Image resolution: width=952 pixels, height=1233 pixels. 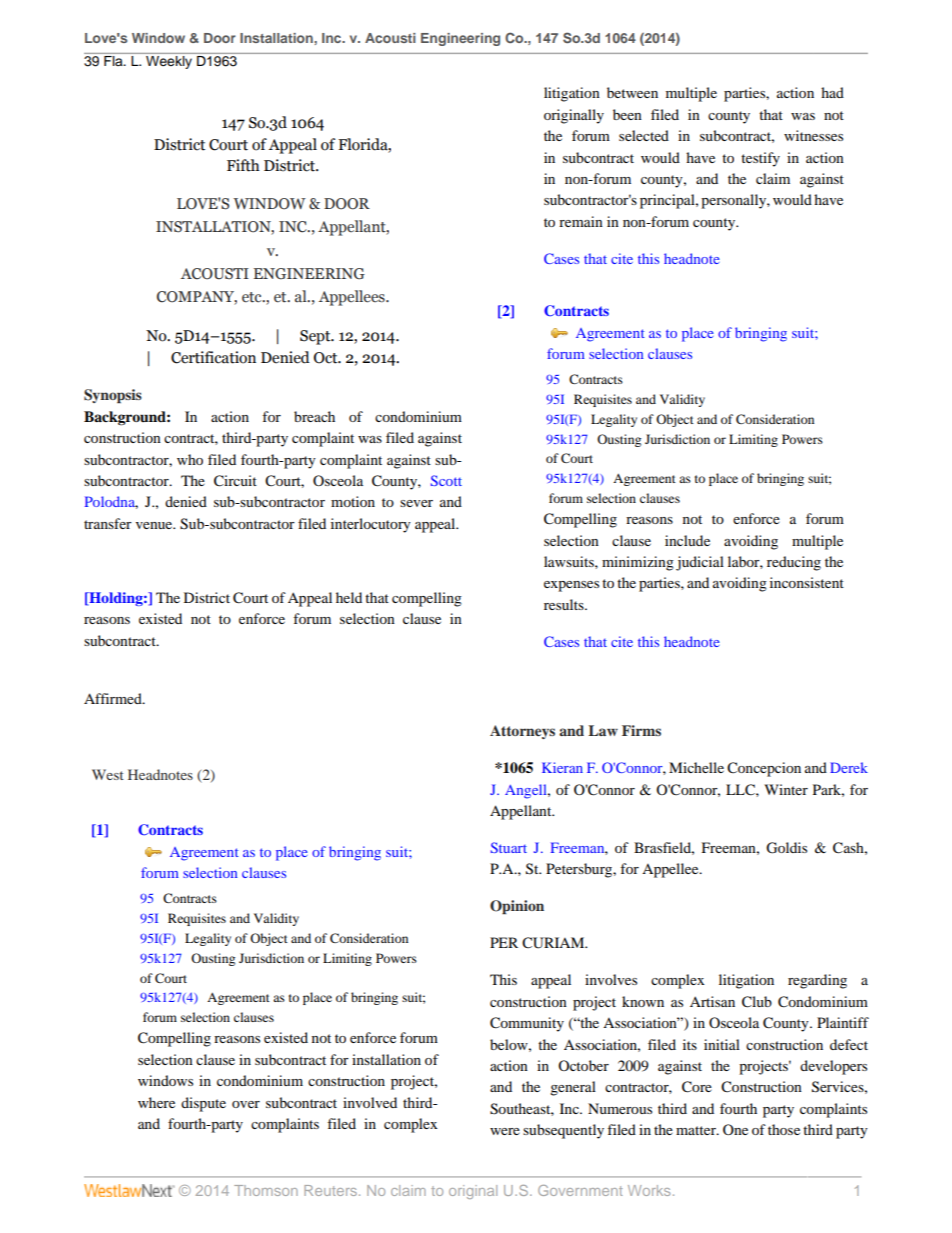 What do you see at coordinates (169, 62) in the screenshot?
I see `Weekly` at bounding box center [169, 62].
